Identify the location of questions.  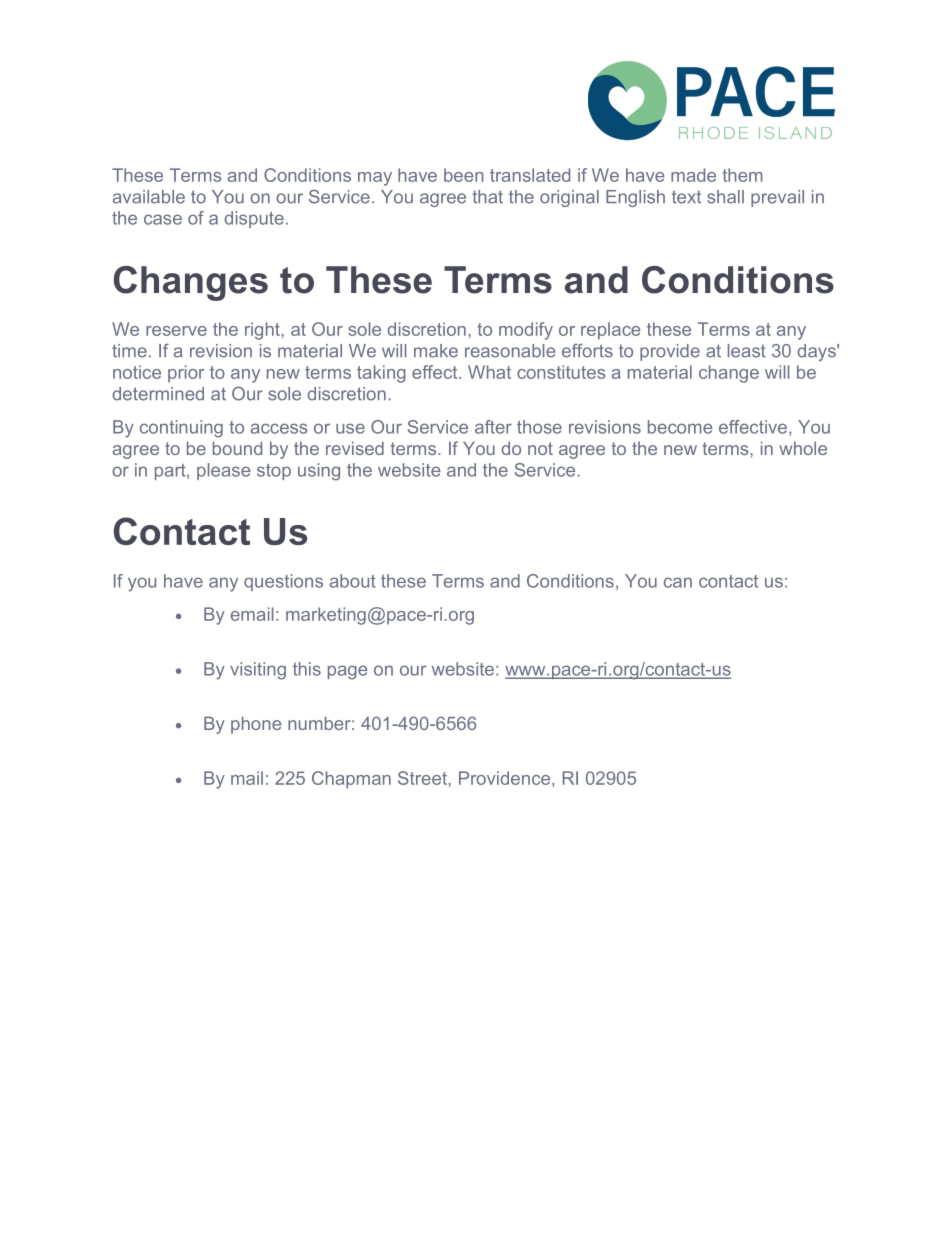
(283, 582).
